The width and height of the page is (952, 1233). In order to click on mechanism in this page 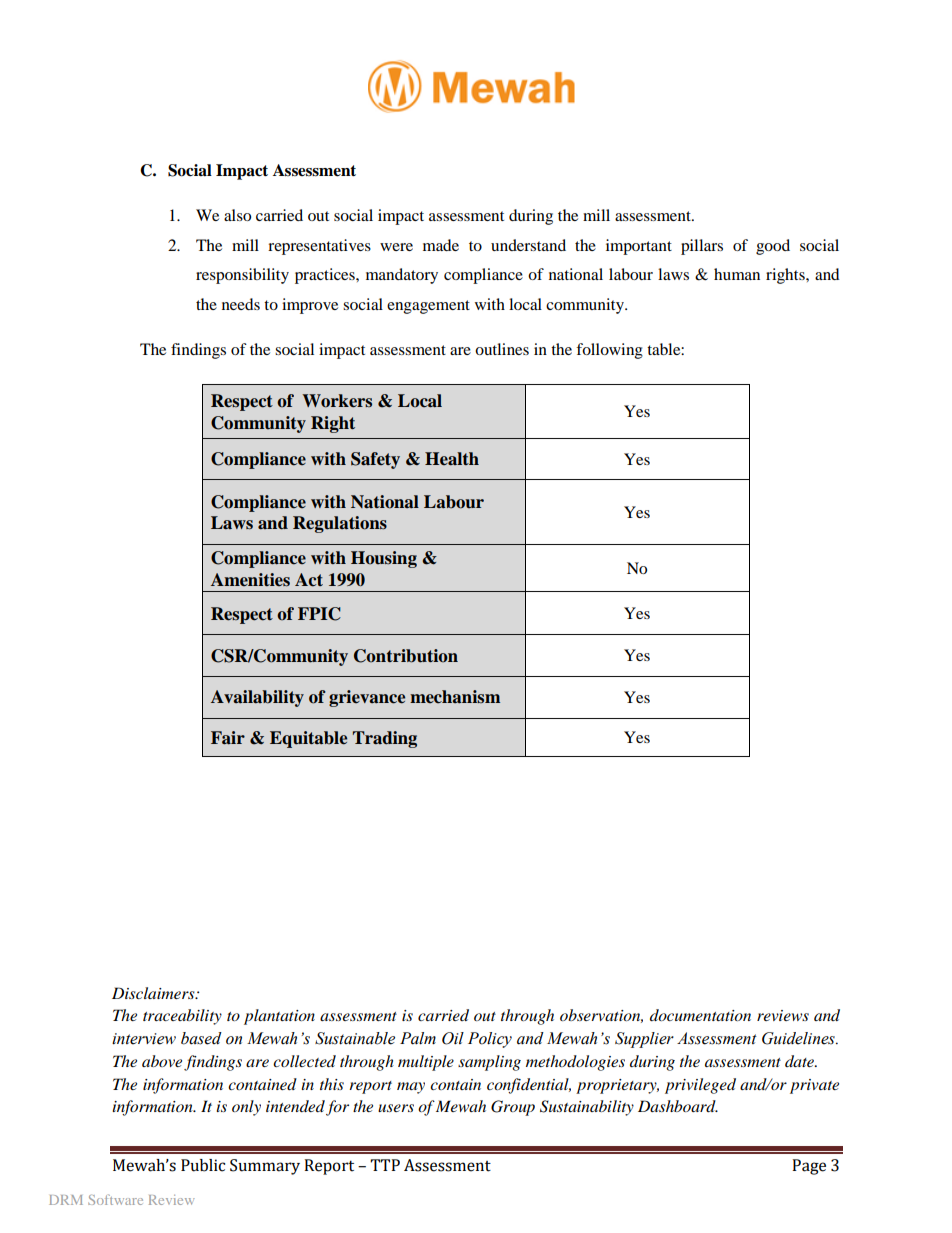, I will do `click(455, 697)`.
